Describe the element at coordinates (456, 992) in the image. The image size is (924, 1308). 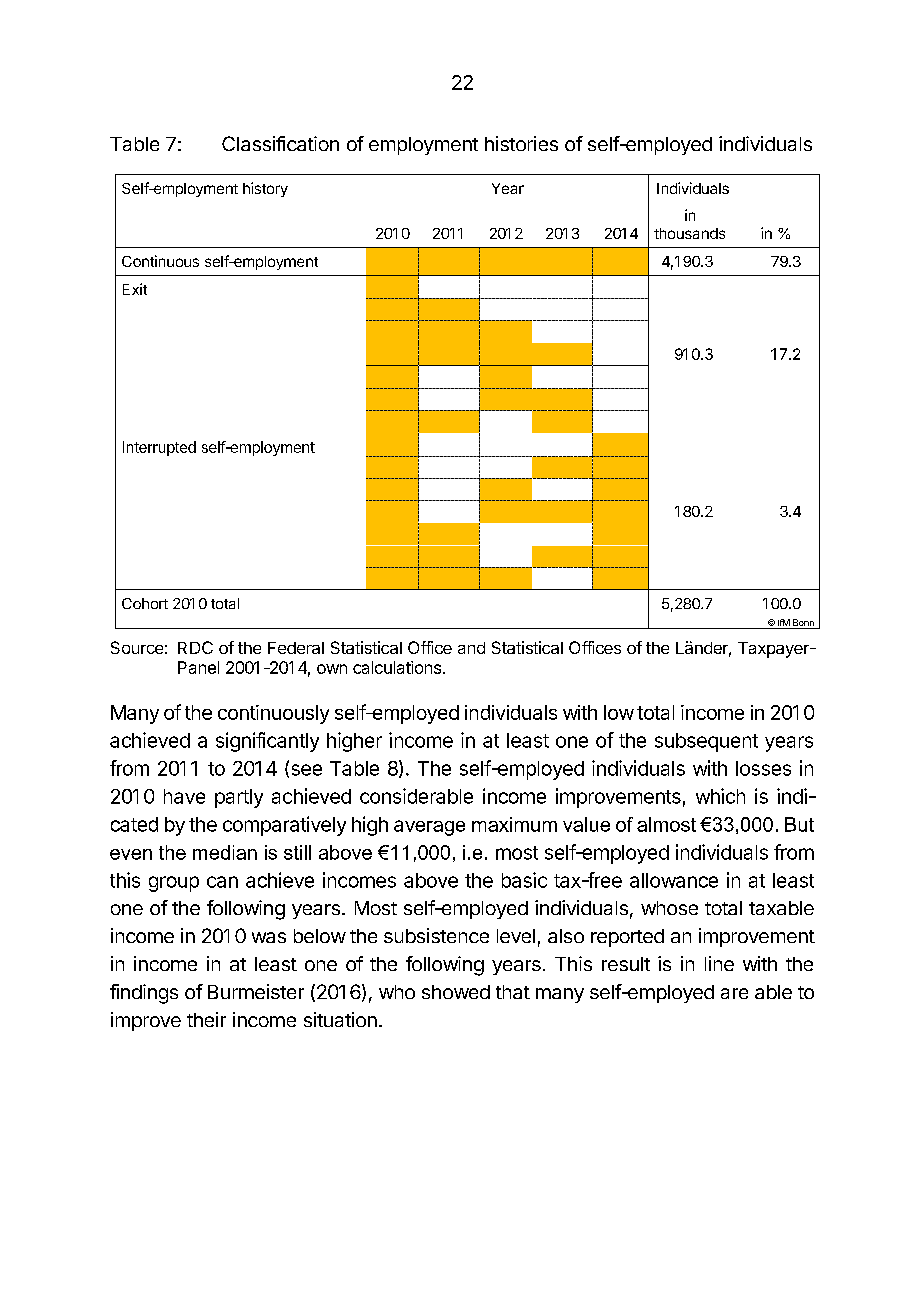
I see `showed` at that location.
